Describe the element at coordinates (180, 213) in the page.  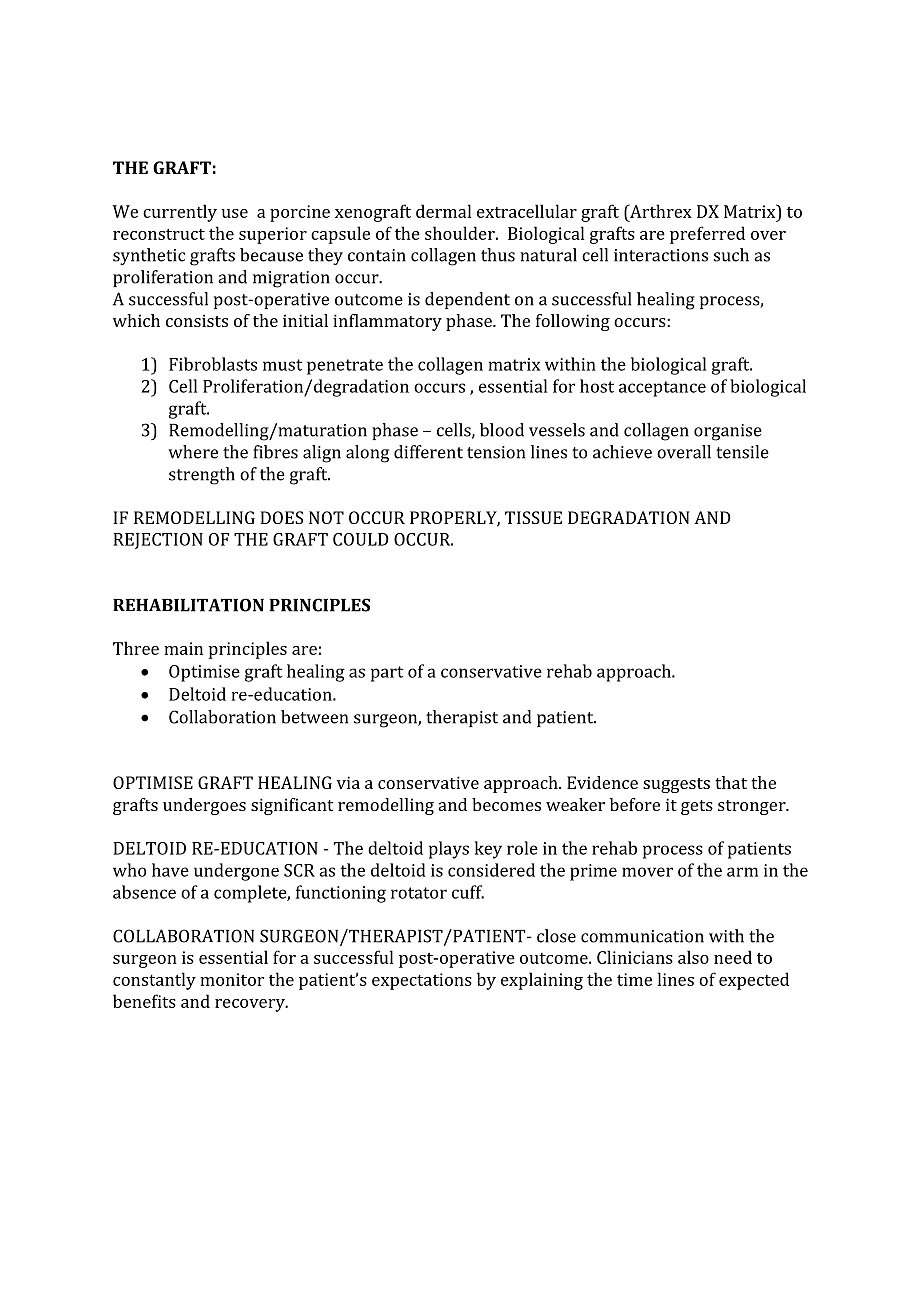
I see `currently` at that location.
